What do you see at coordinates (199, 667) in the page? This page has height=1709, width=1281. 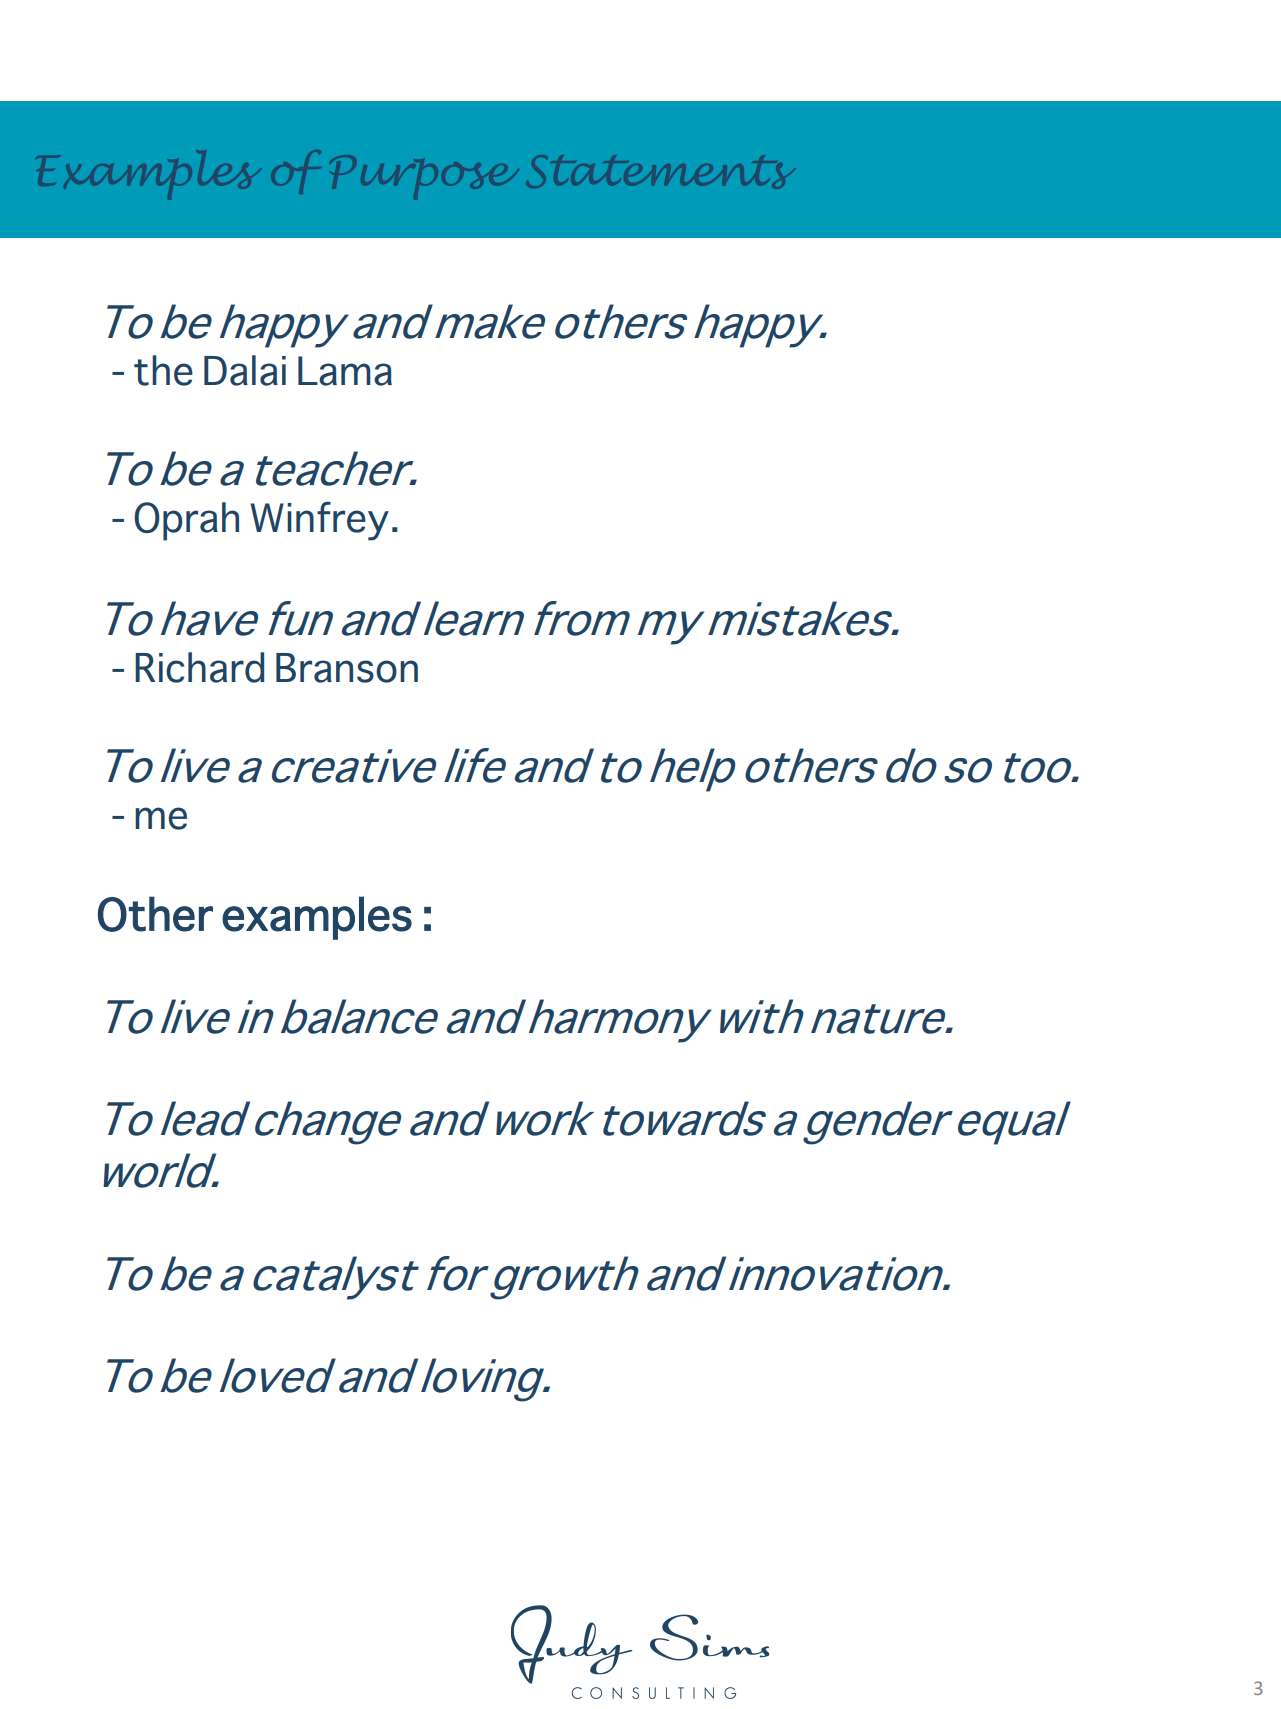 I see `Richard` at bounding box center [199, 667].
